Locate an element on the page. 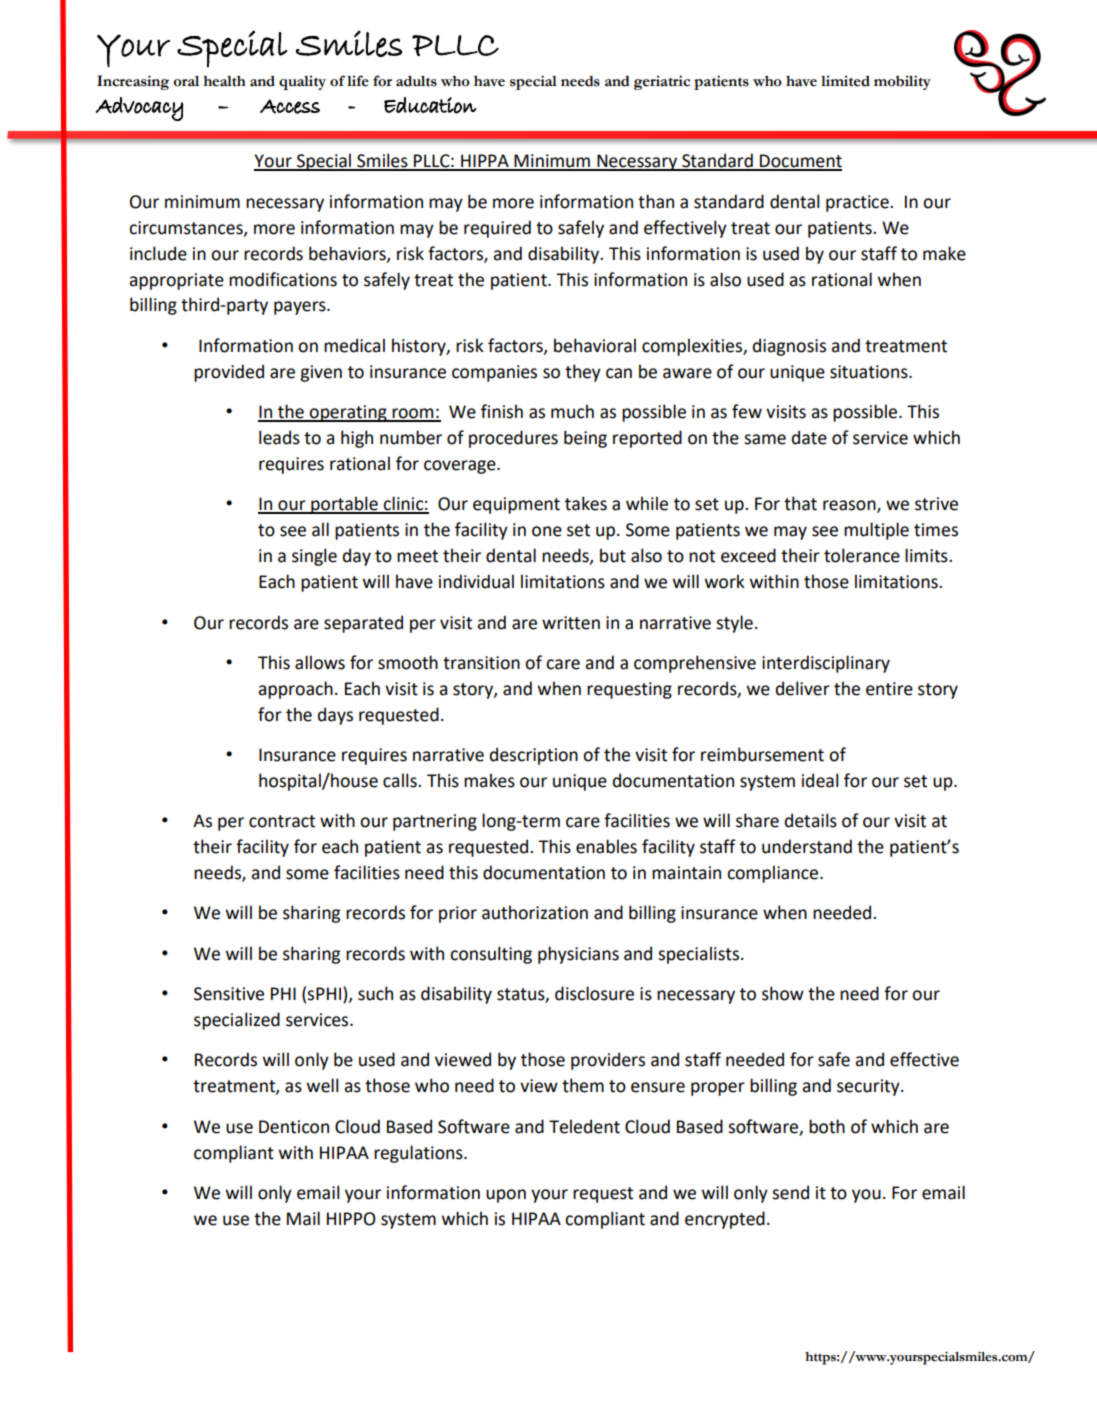 The width and height of the document is (1097, 1419). consulting is located at coordinates (491, 955).
